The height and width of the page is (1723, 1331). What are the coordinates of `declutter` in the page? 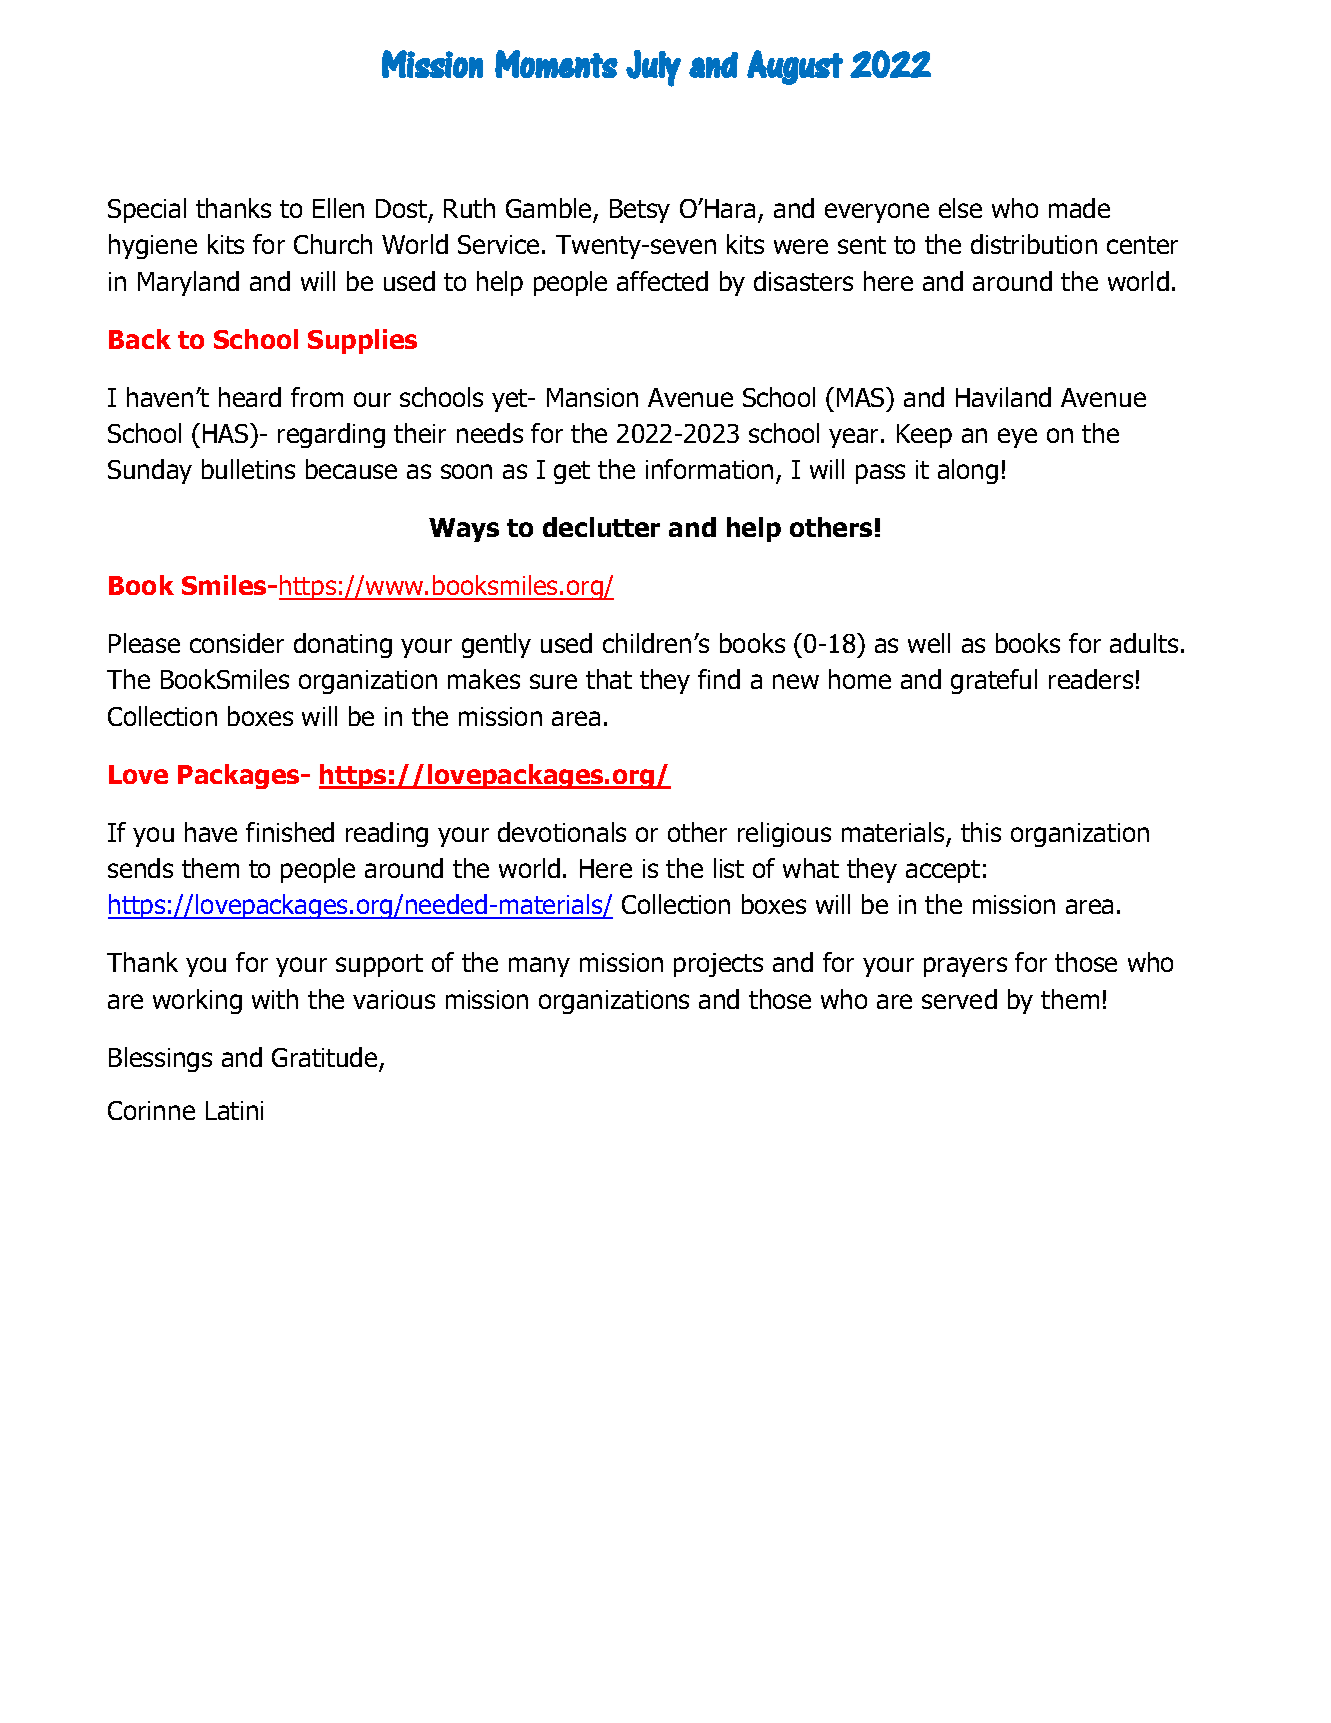 It's located at (601, 527).
